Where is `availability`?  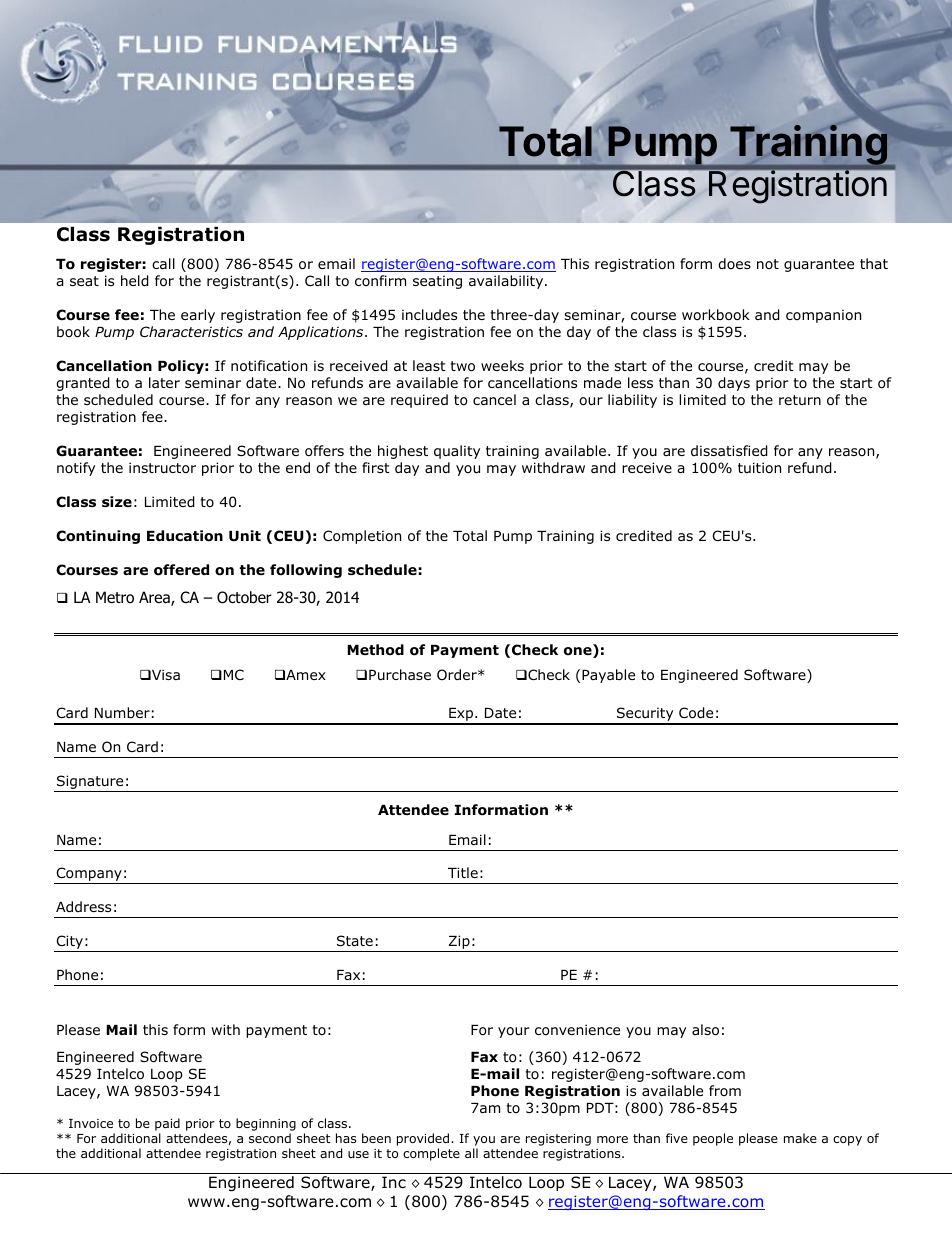
availability is located at coordinates (507, 282).
